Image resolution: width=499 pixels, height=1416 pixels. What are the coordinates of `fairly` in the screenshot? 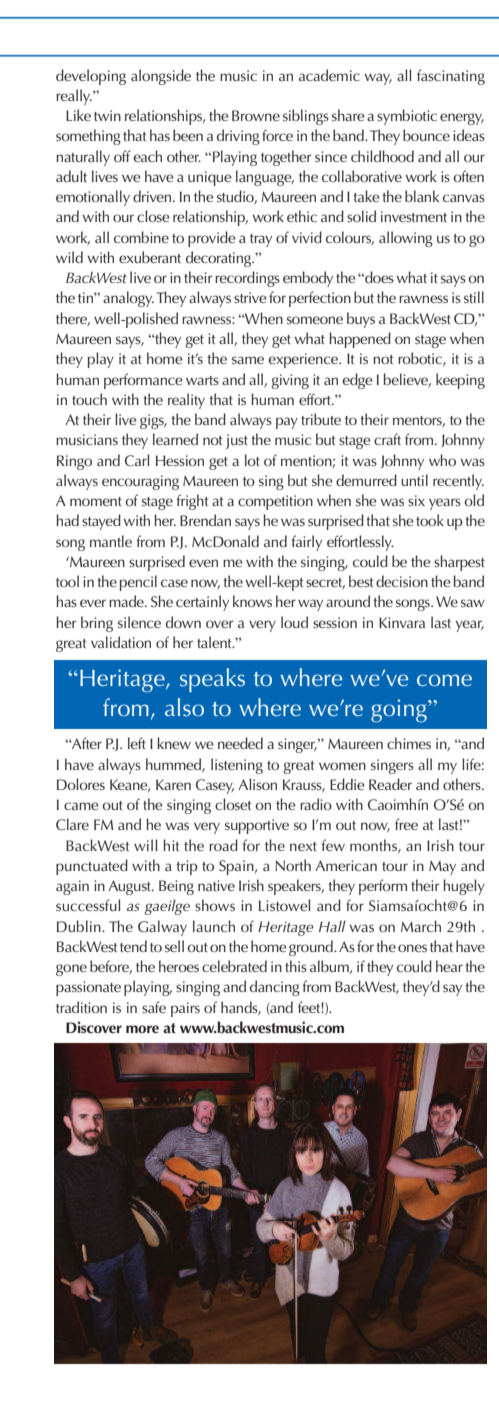 It's located at (306, 543).
